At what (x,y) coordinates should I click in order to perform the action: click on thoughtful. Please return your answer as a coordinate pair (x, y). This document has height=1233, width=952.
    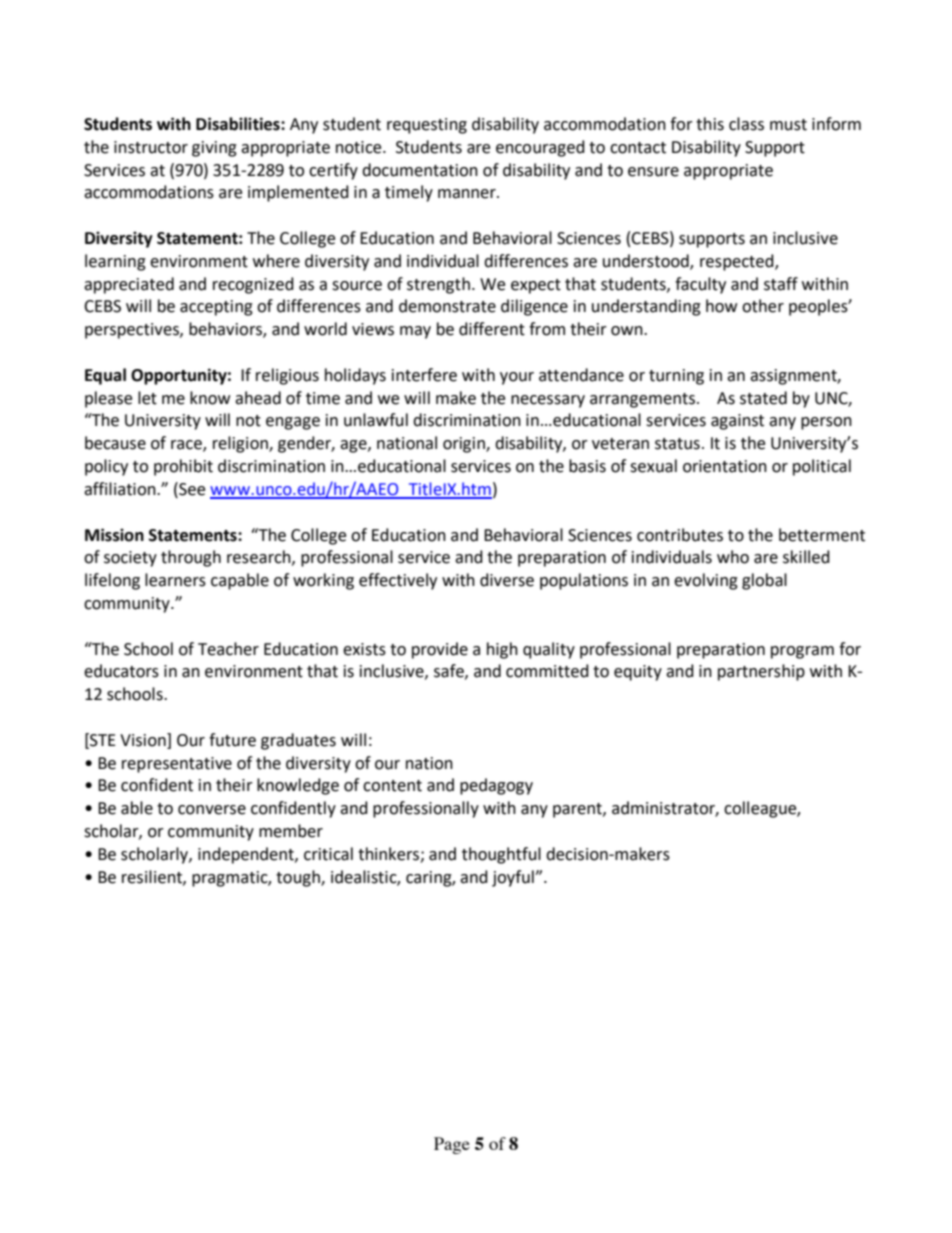
    Looking at the image, I should click on (501, 855).
